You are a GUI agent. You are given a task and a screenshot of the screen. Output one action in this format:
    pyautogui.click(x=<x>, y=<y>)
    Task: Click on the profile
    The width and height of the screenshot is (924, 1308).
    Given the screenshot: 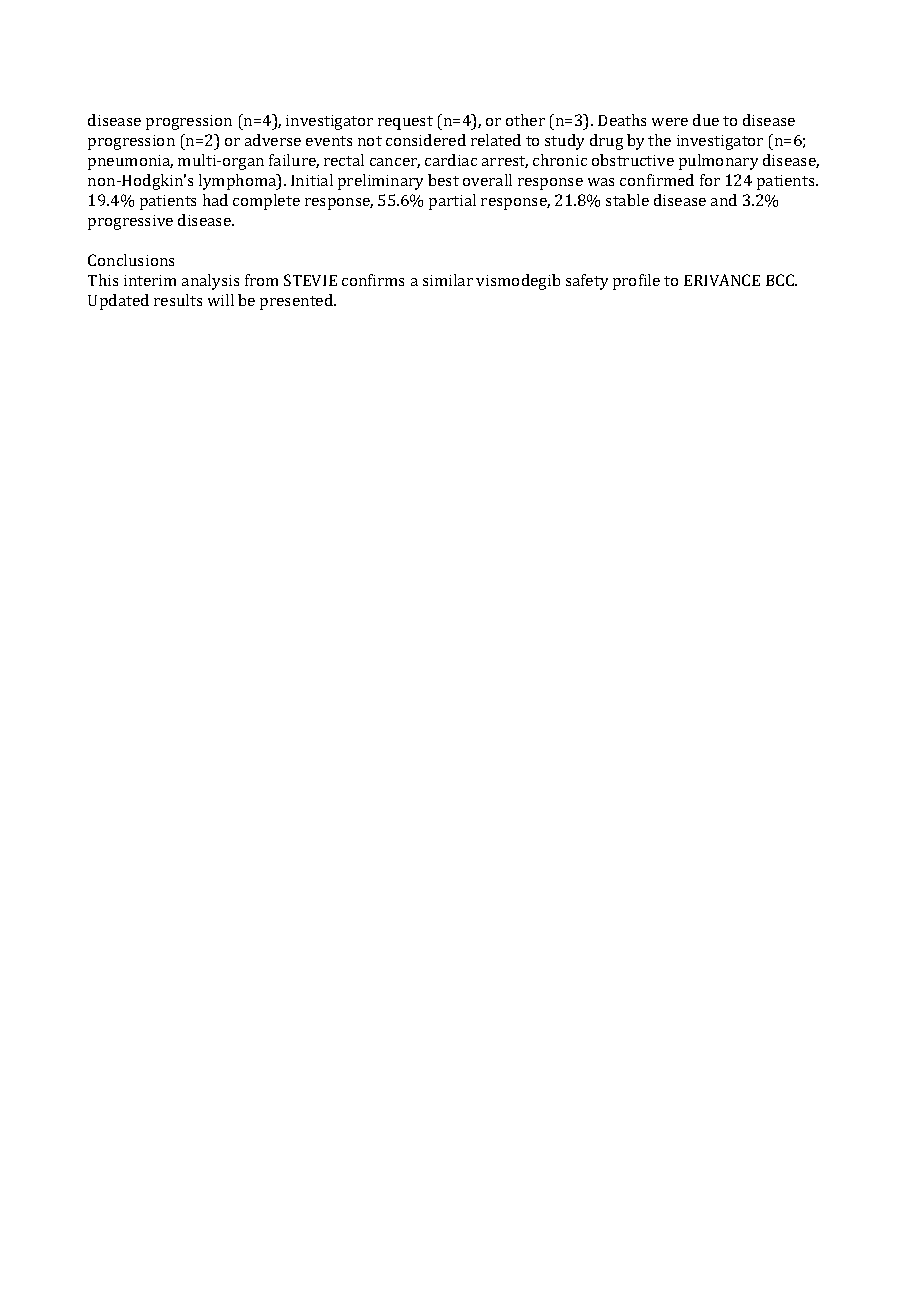 What is the action you would take?
    pyautogui.click(x=636, y=282)
